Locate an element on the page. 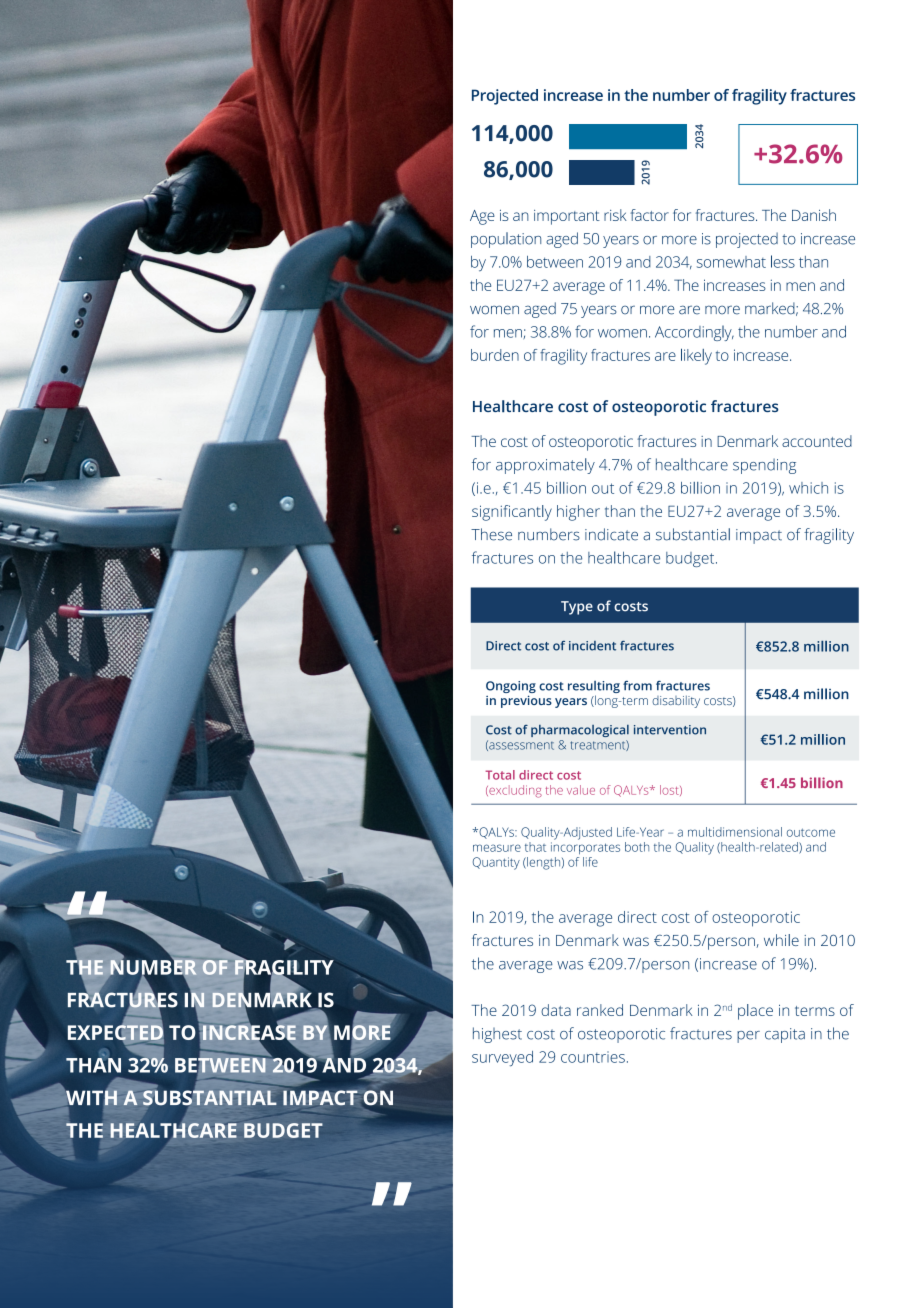 Image resolution: width=924 pixels, height=1308 pixels. capita is located at coordinates (785, 1035).
